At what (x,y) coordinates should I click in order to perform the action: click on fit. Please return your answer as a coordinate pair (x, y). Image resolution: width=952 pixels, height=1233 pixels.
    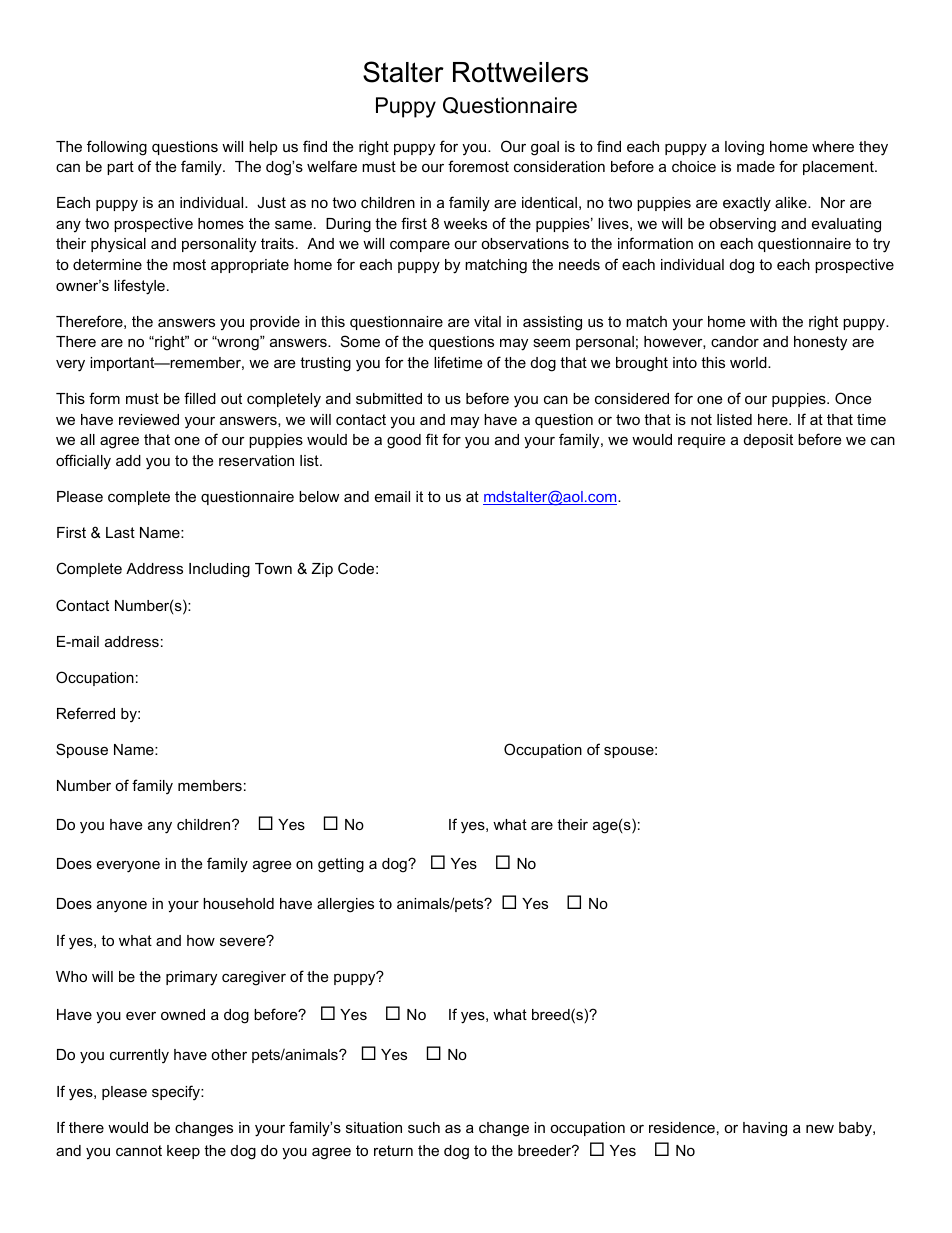
    Looking at the image, I should click on (432, 439).
